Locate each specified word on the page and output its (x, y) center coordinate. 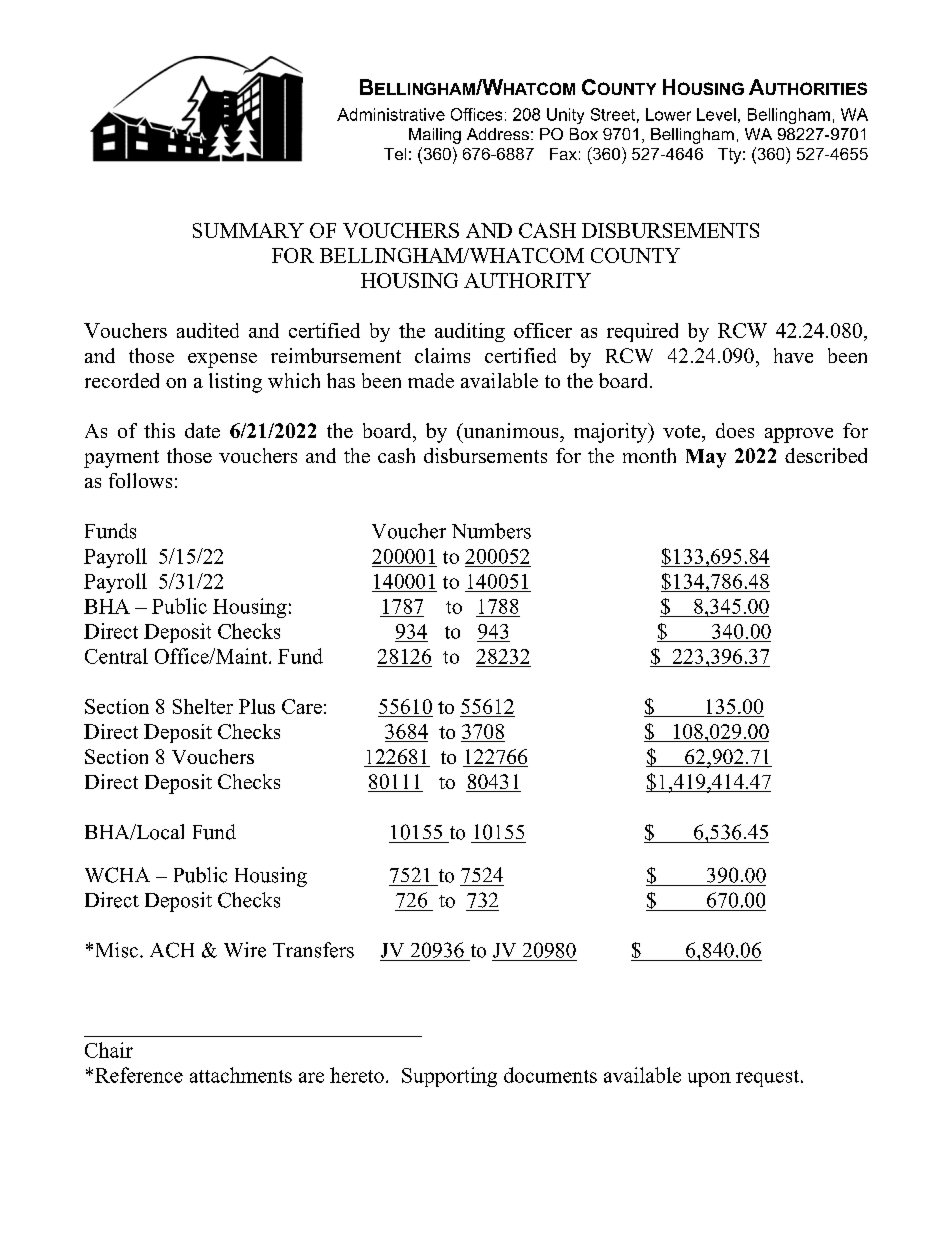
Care (302, 706)
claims (442, 355)
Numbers (491, 531)
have (793, 355)
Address (498, 134)
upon (709, 1079)
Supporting (449, 1077)
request (767, 1078)
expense (222, 360)
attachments (241, 1075)
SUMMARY (248, 230)
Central (116, 656)
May (706, 458)
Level (716, 114)
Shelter (203, 706)
